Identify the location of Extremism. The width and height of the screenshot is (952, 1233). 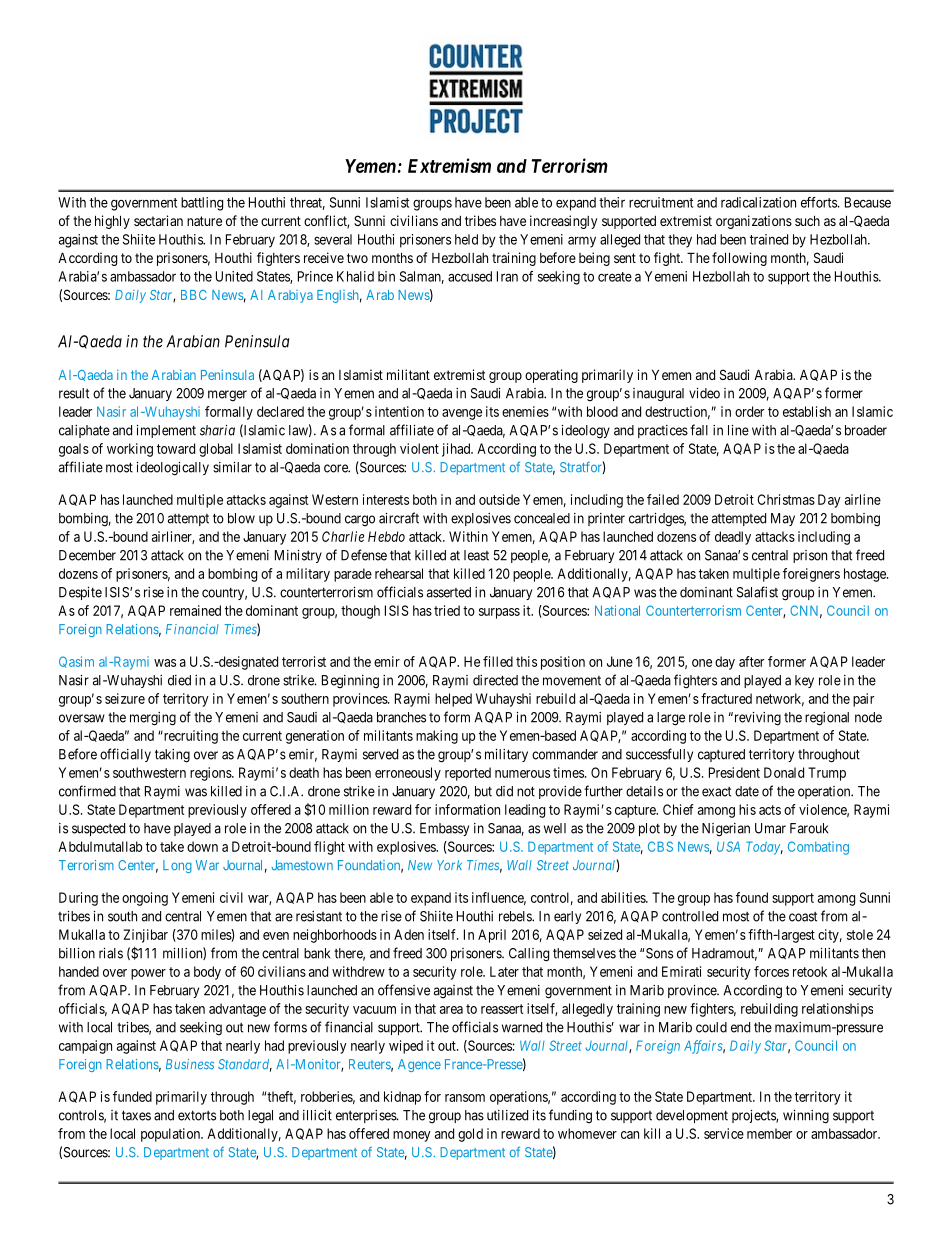
(449, 165).
